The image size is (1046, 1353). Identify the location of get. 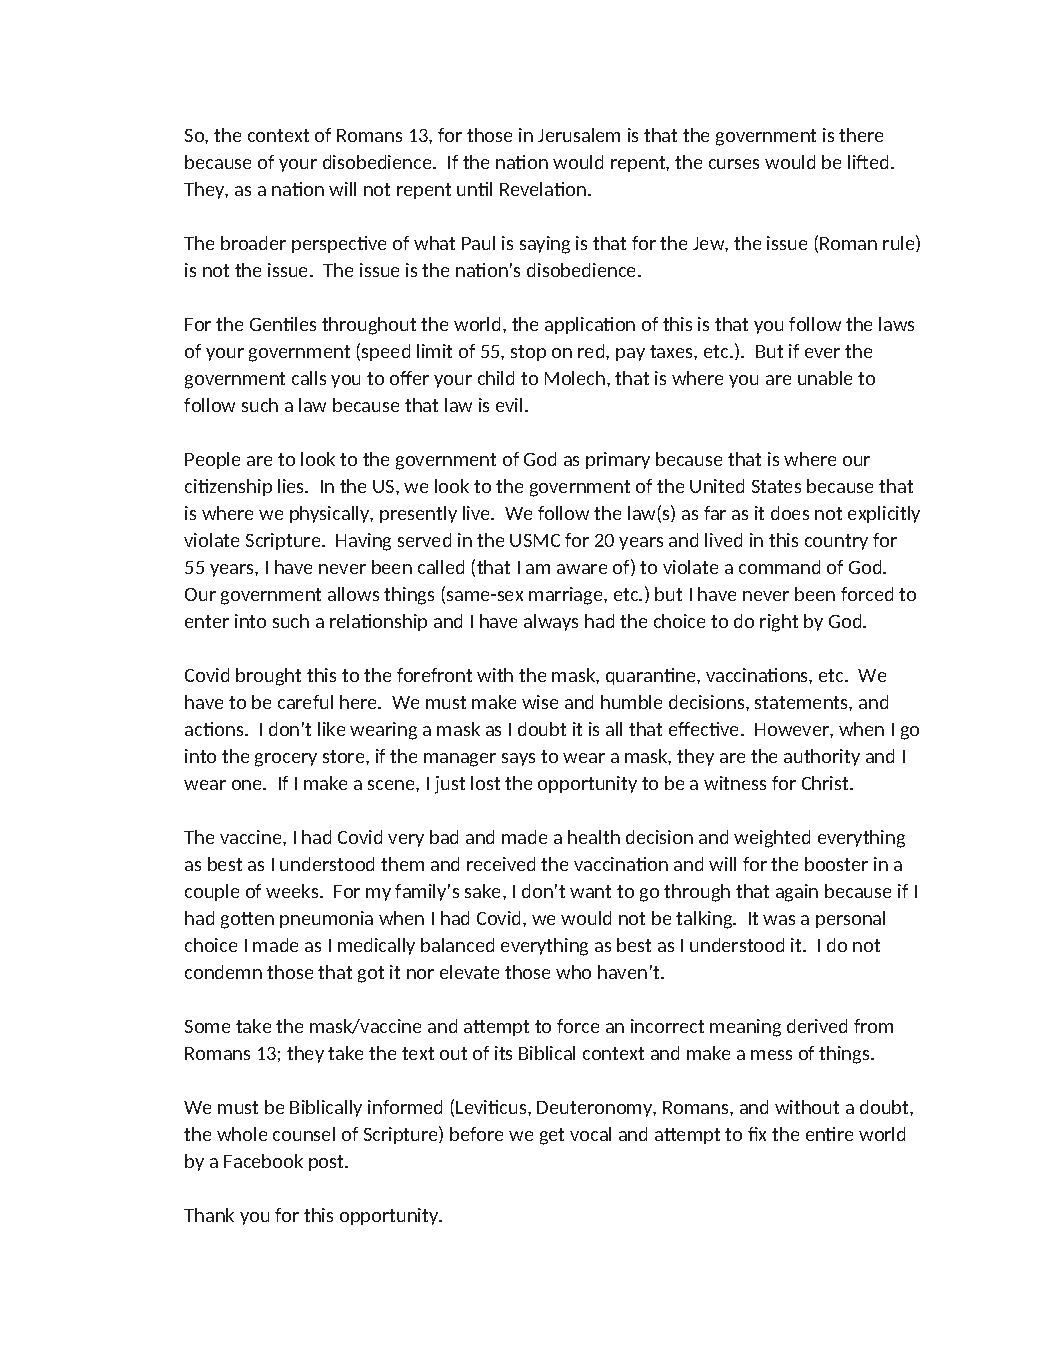
(552, 1136).
